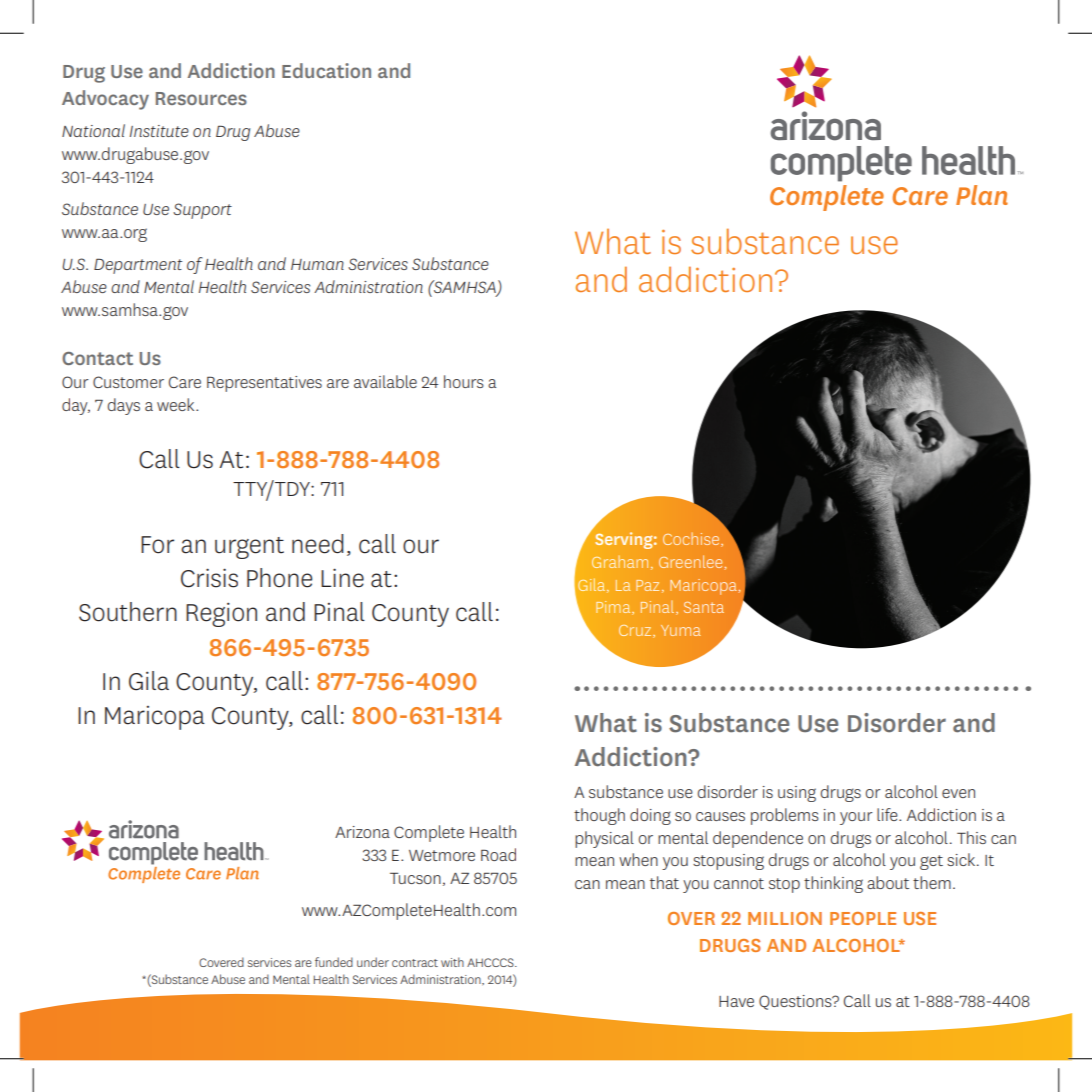 Image resolution: width=1092 pixels, height=1092 pixels. What do you see at coordinates (692, 540) in the image?
I see `Cochise` at bounding box center [692, 540].
